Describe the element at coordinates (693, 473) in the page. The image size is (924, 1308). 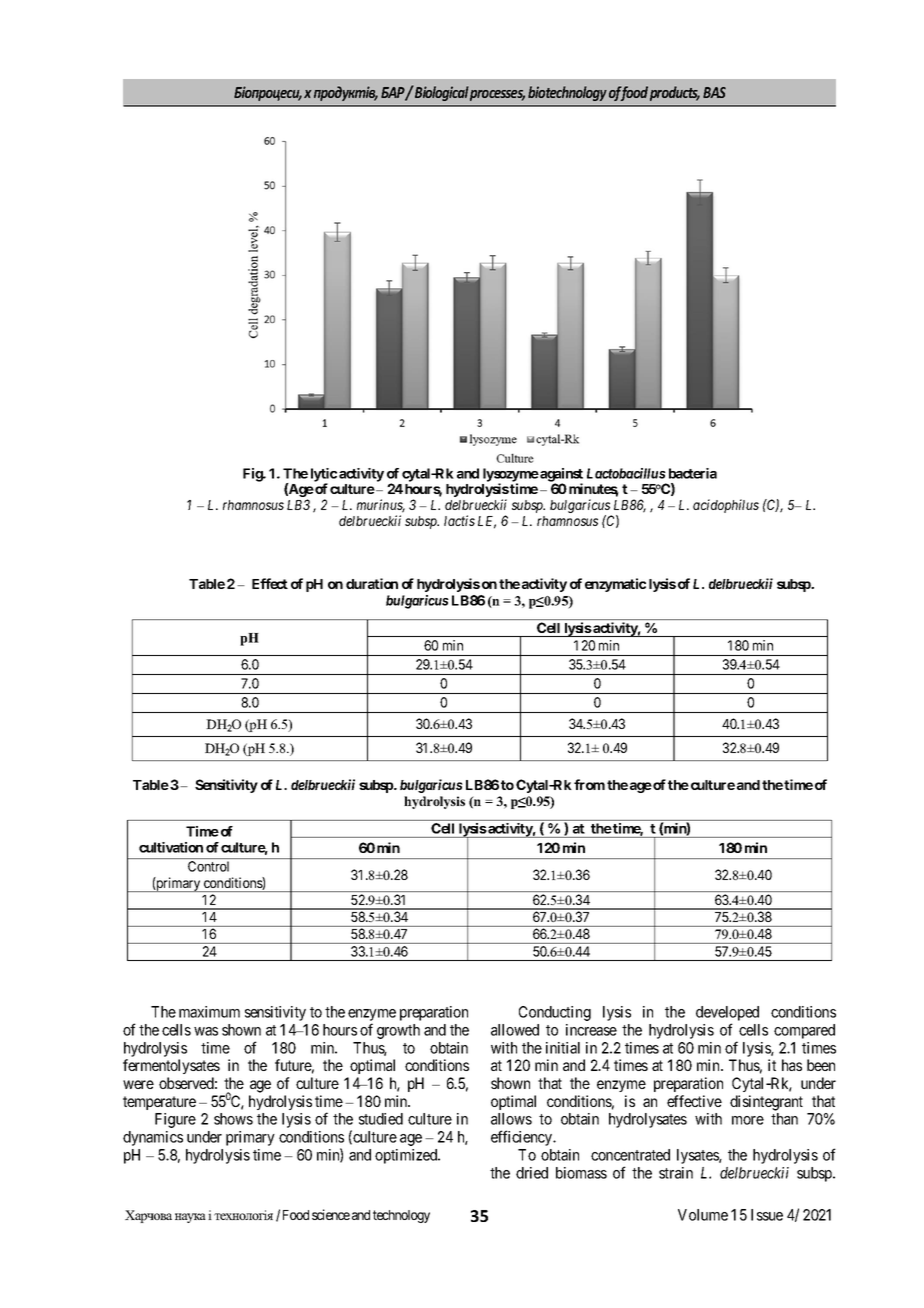
I see `bacteria` at that location.
